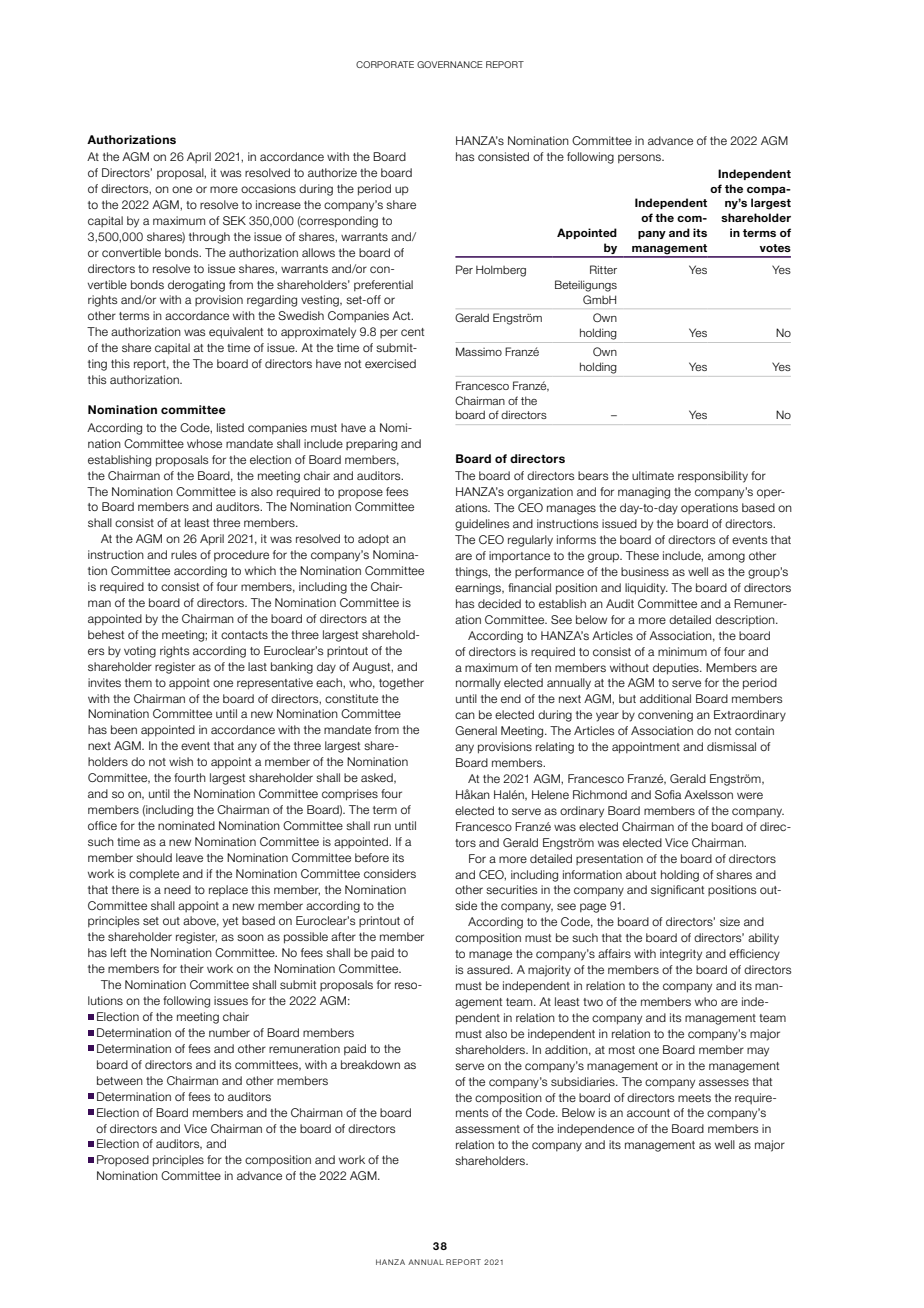 The width and height of the screenshot is (924, 1308). I want to click on run, so click(382, 826).
